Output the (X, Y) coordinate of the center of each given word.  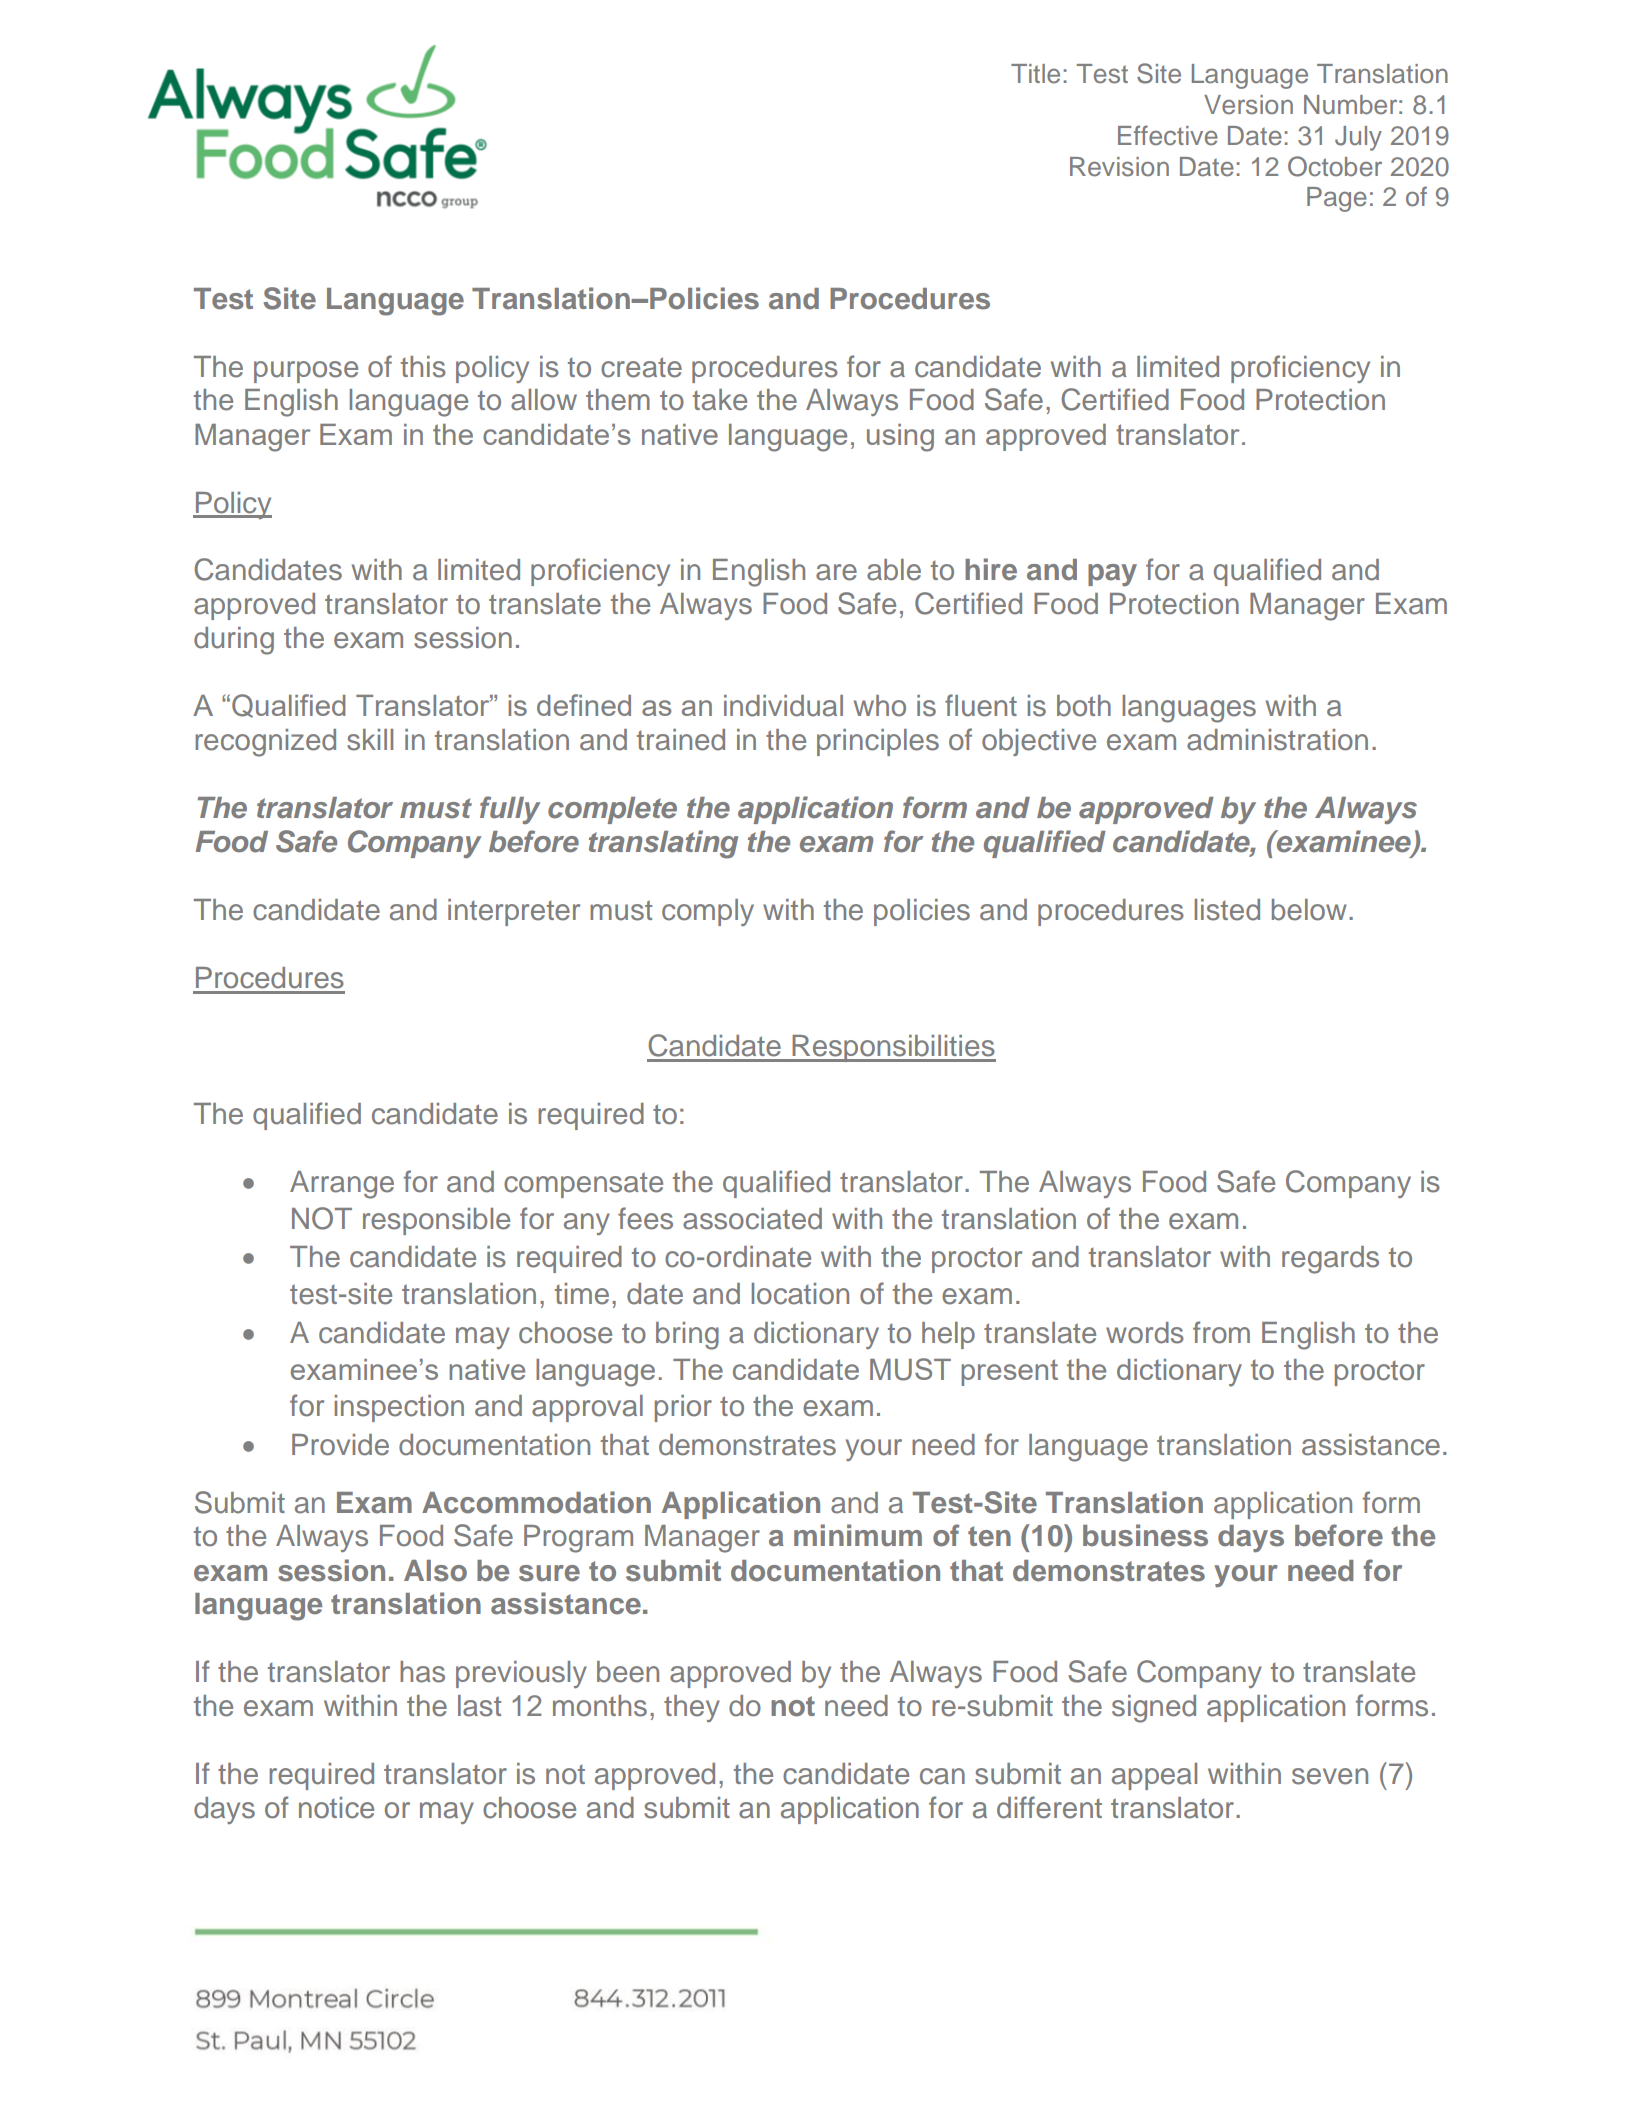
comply (708, 912)
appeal (1154, 1776)
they (692, 1708)
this (423, 367)
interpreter (514, 912)
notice (336, 1808)
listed (1227, 910)
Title (1035, 74)
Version (1248, 105)
